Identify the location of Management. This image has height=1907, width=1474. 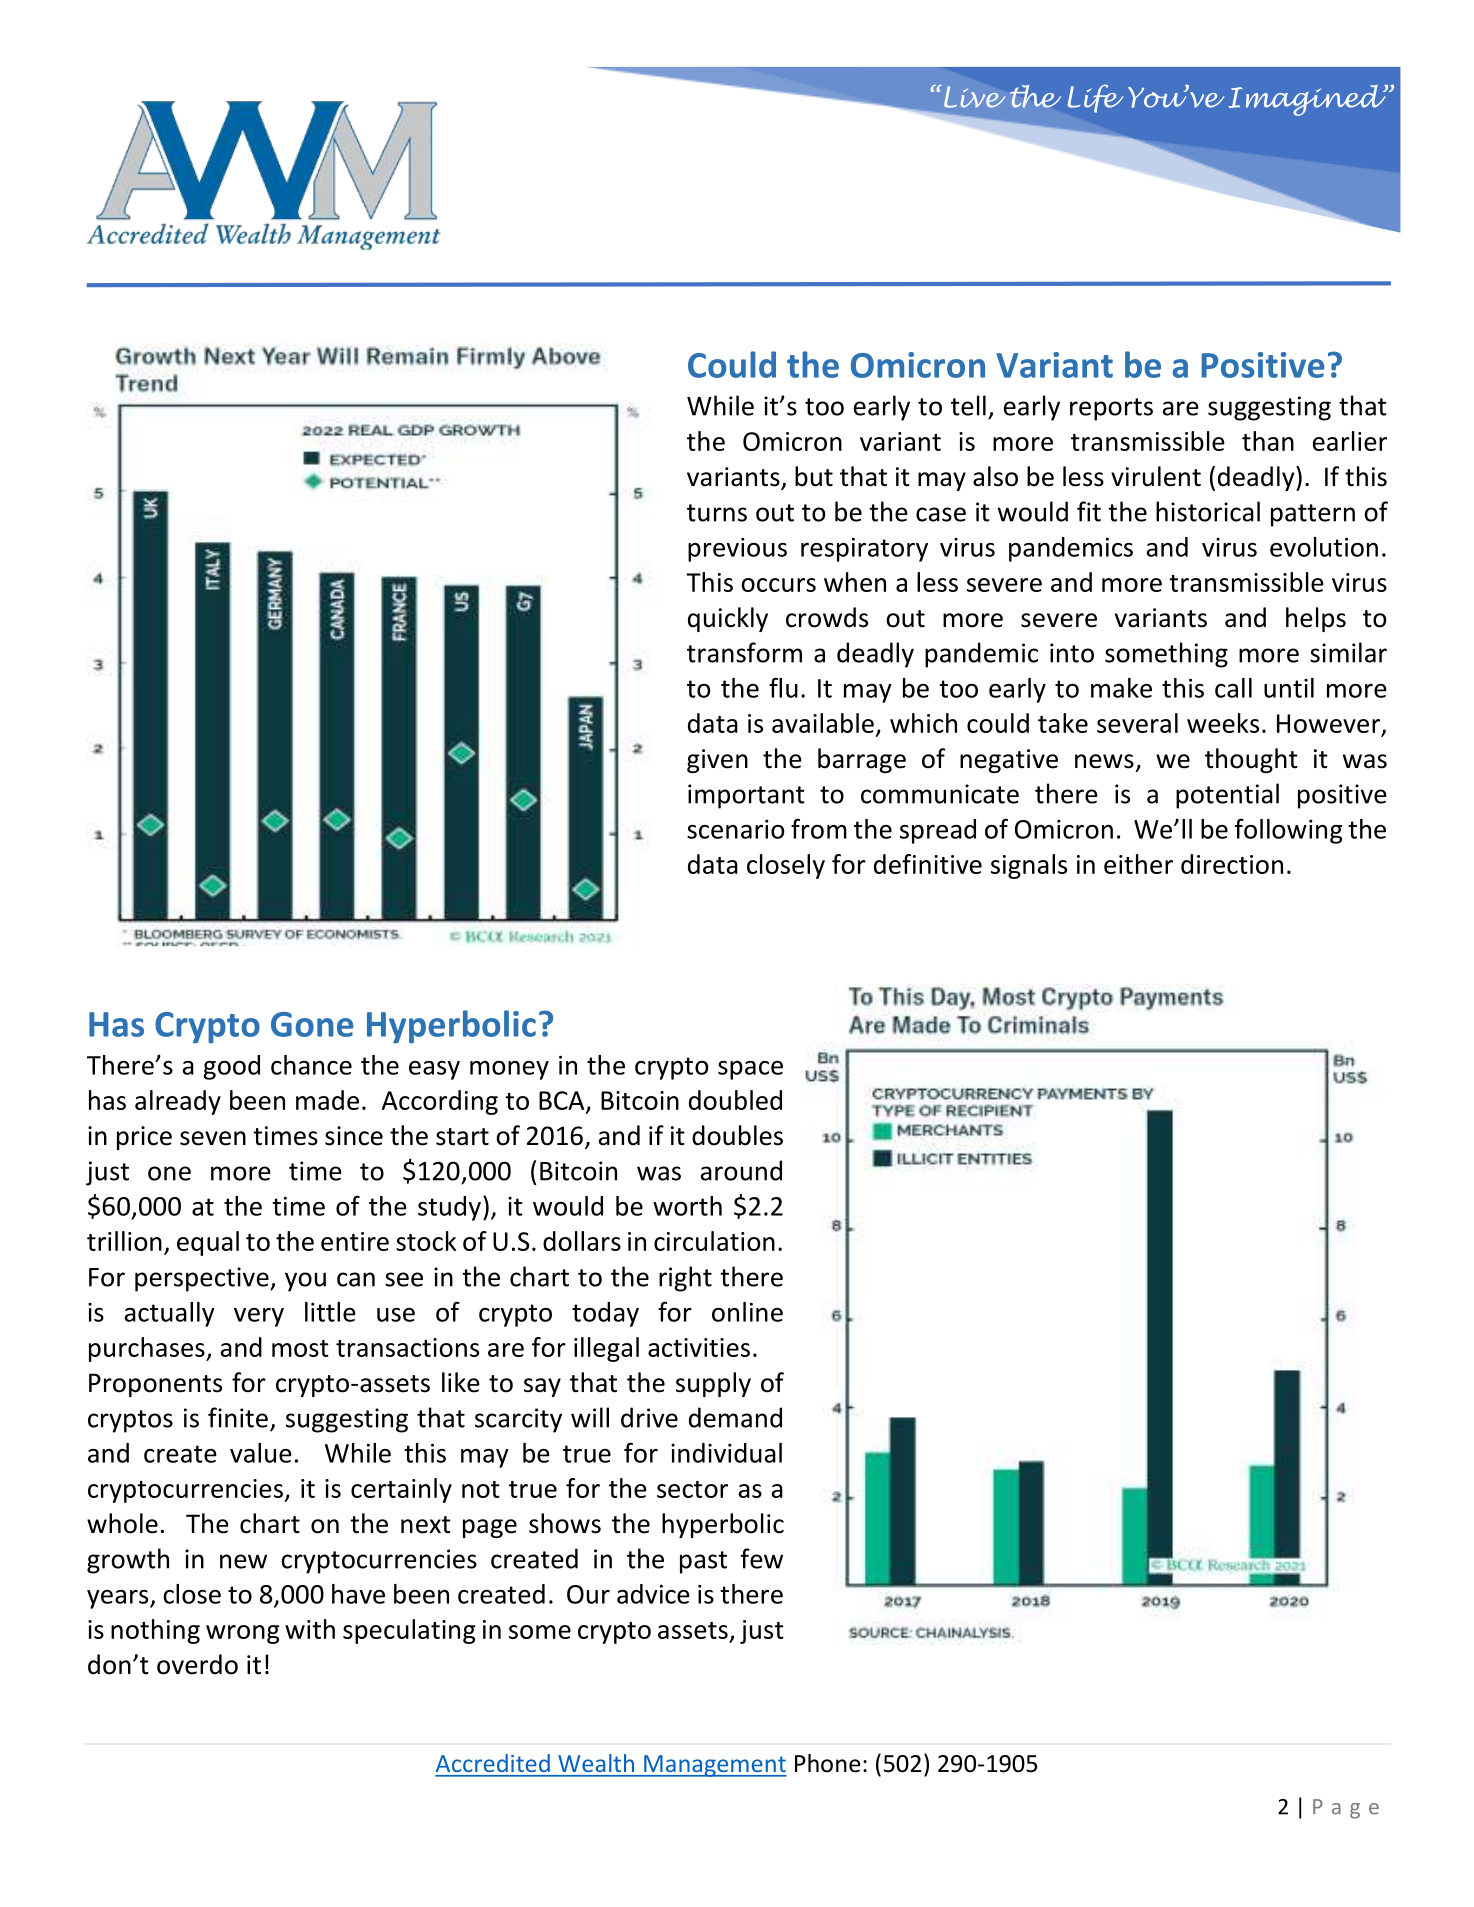
(714, 1766).
